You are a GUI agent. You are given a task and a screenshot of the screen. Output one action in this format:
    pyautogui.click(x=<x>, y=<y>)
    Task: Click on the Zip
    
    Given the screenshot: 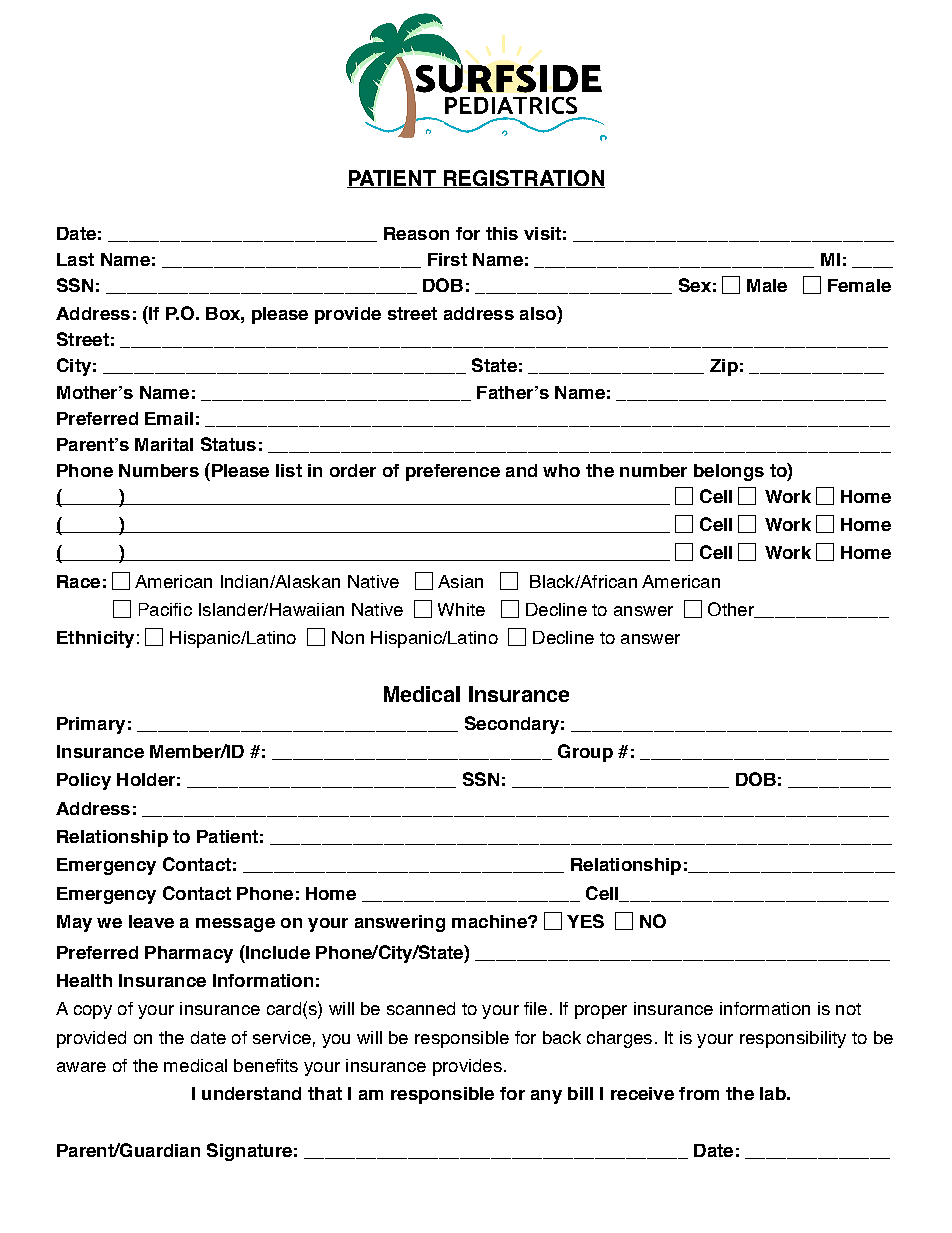 What is the action you would take?
    pyautogui.click(x=724, y=367)
